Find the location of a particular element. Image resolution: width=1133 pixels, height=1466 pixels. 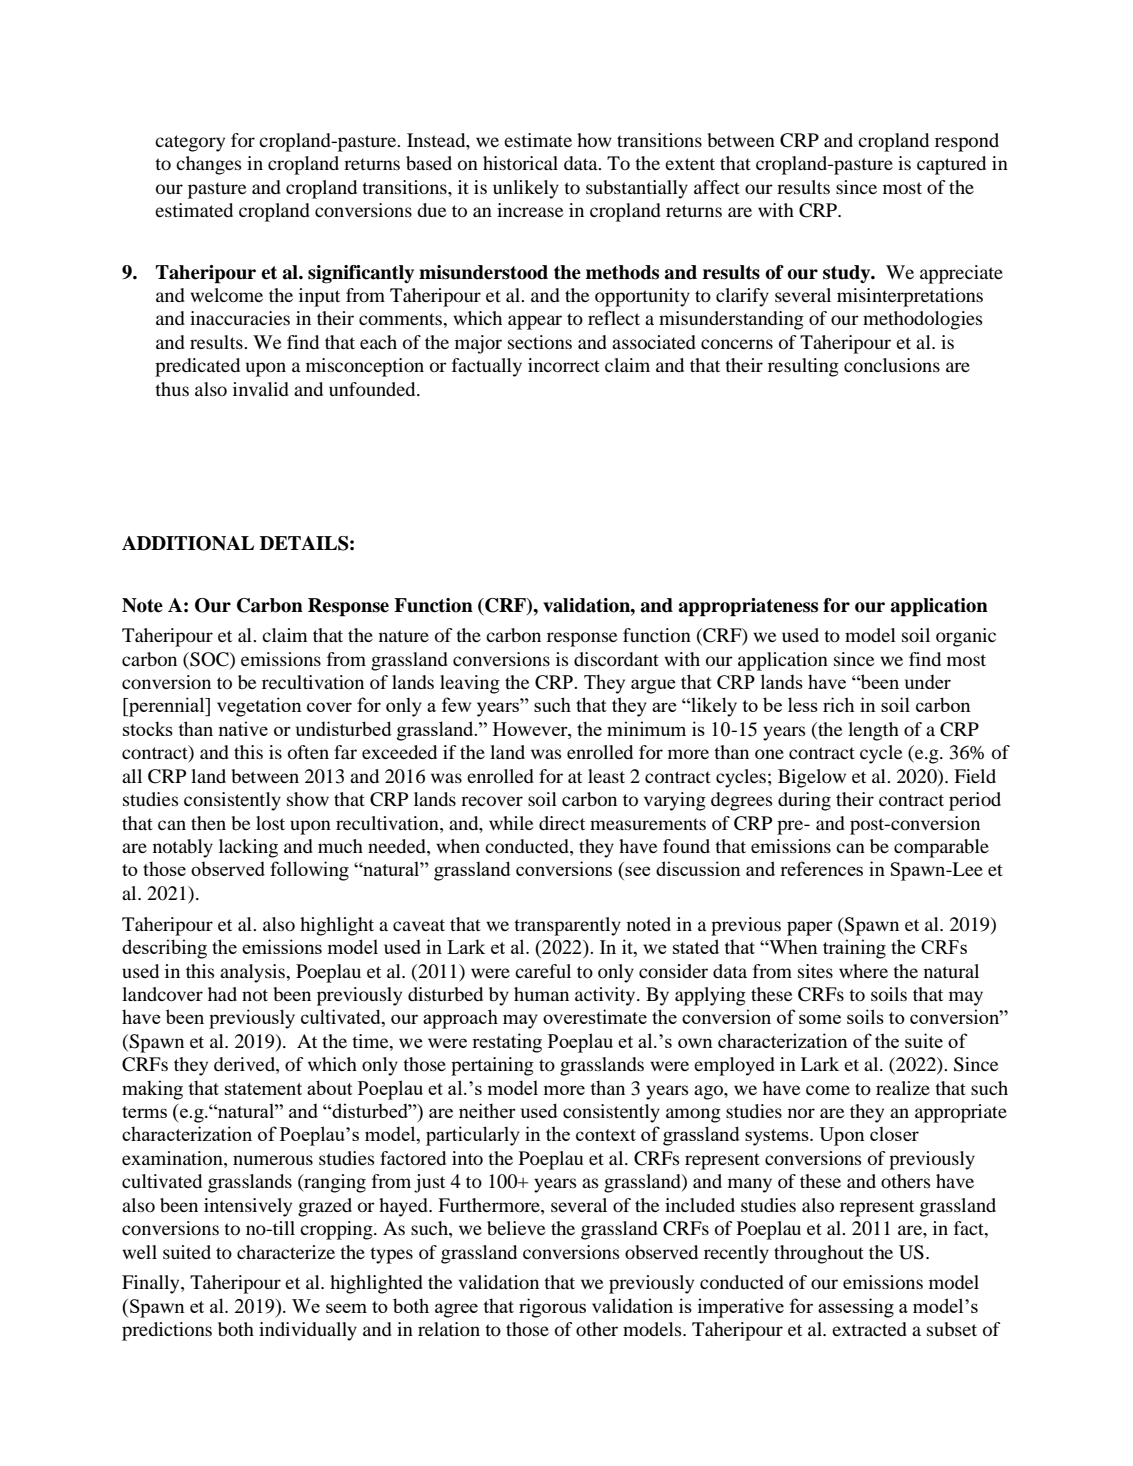

captured is located at coordinates (951, 165).
